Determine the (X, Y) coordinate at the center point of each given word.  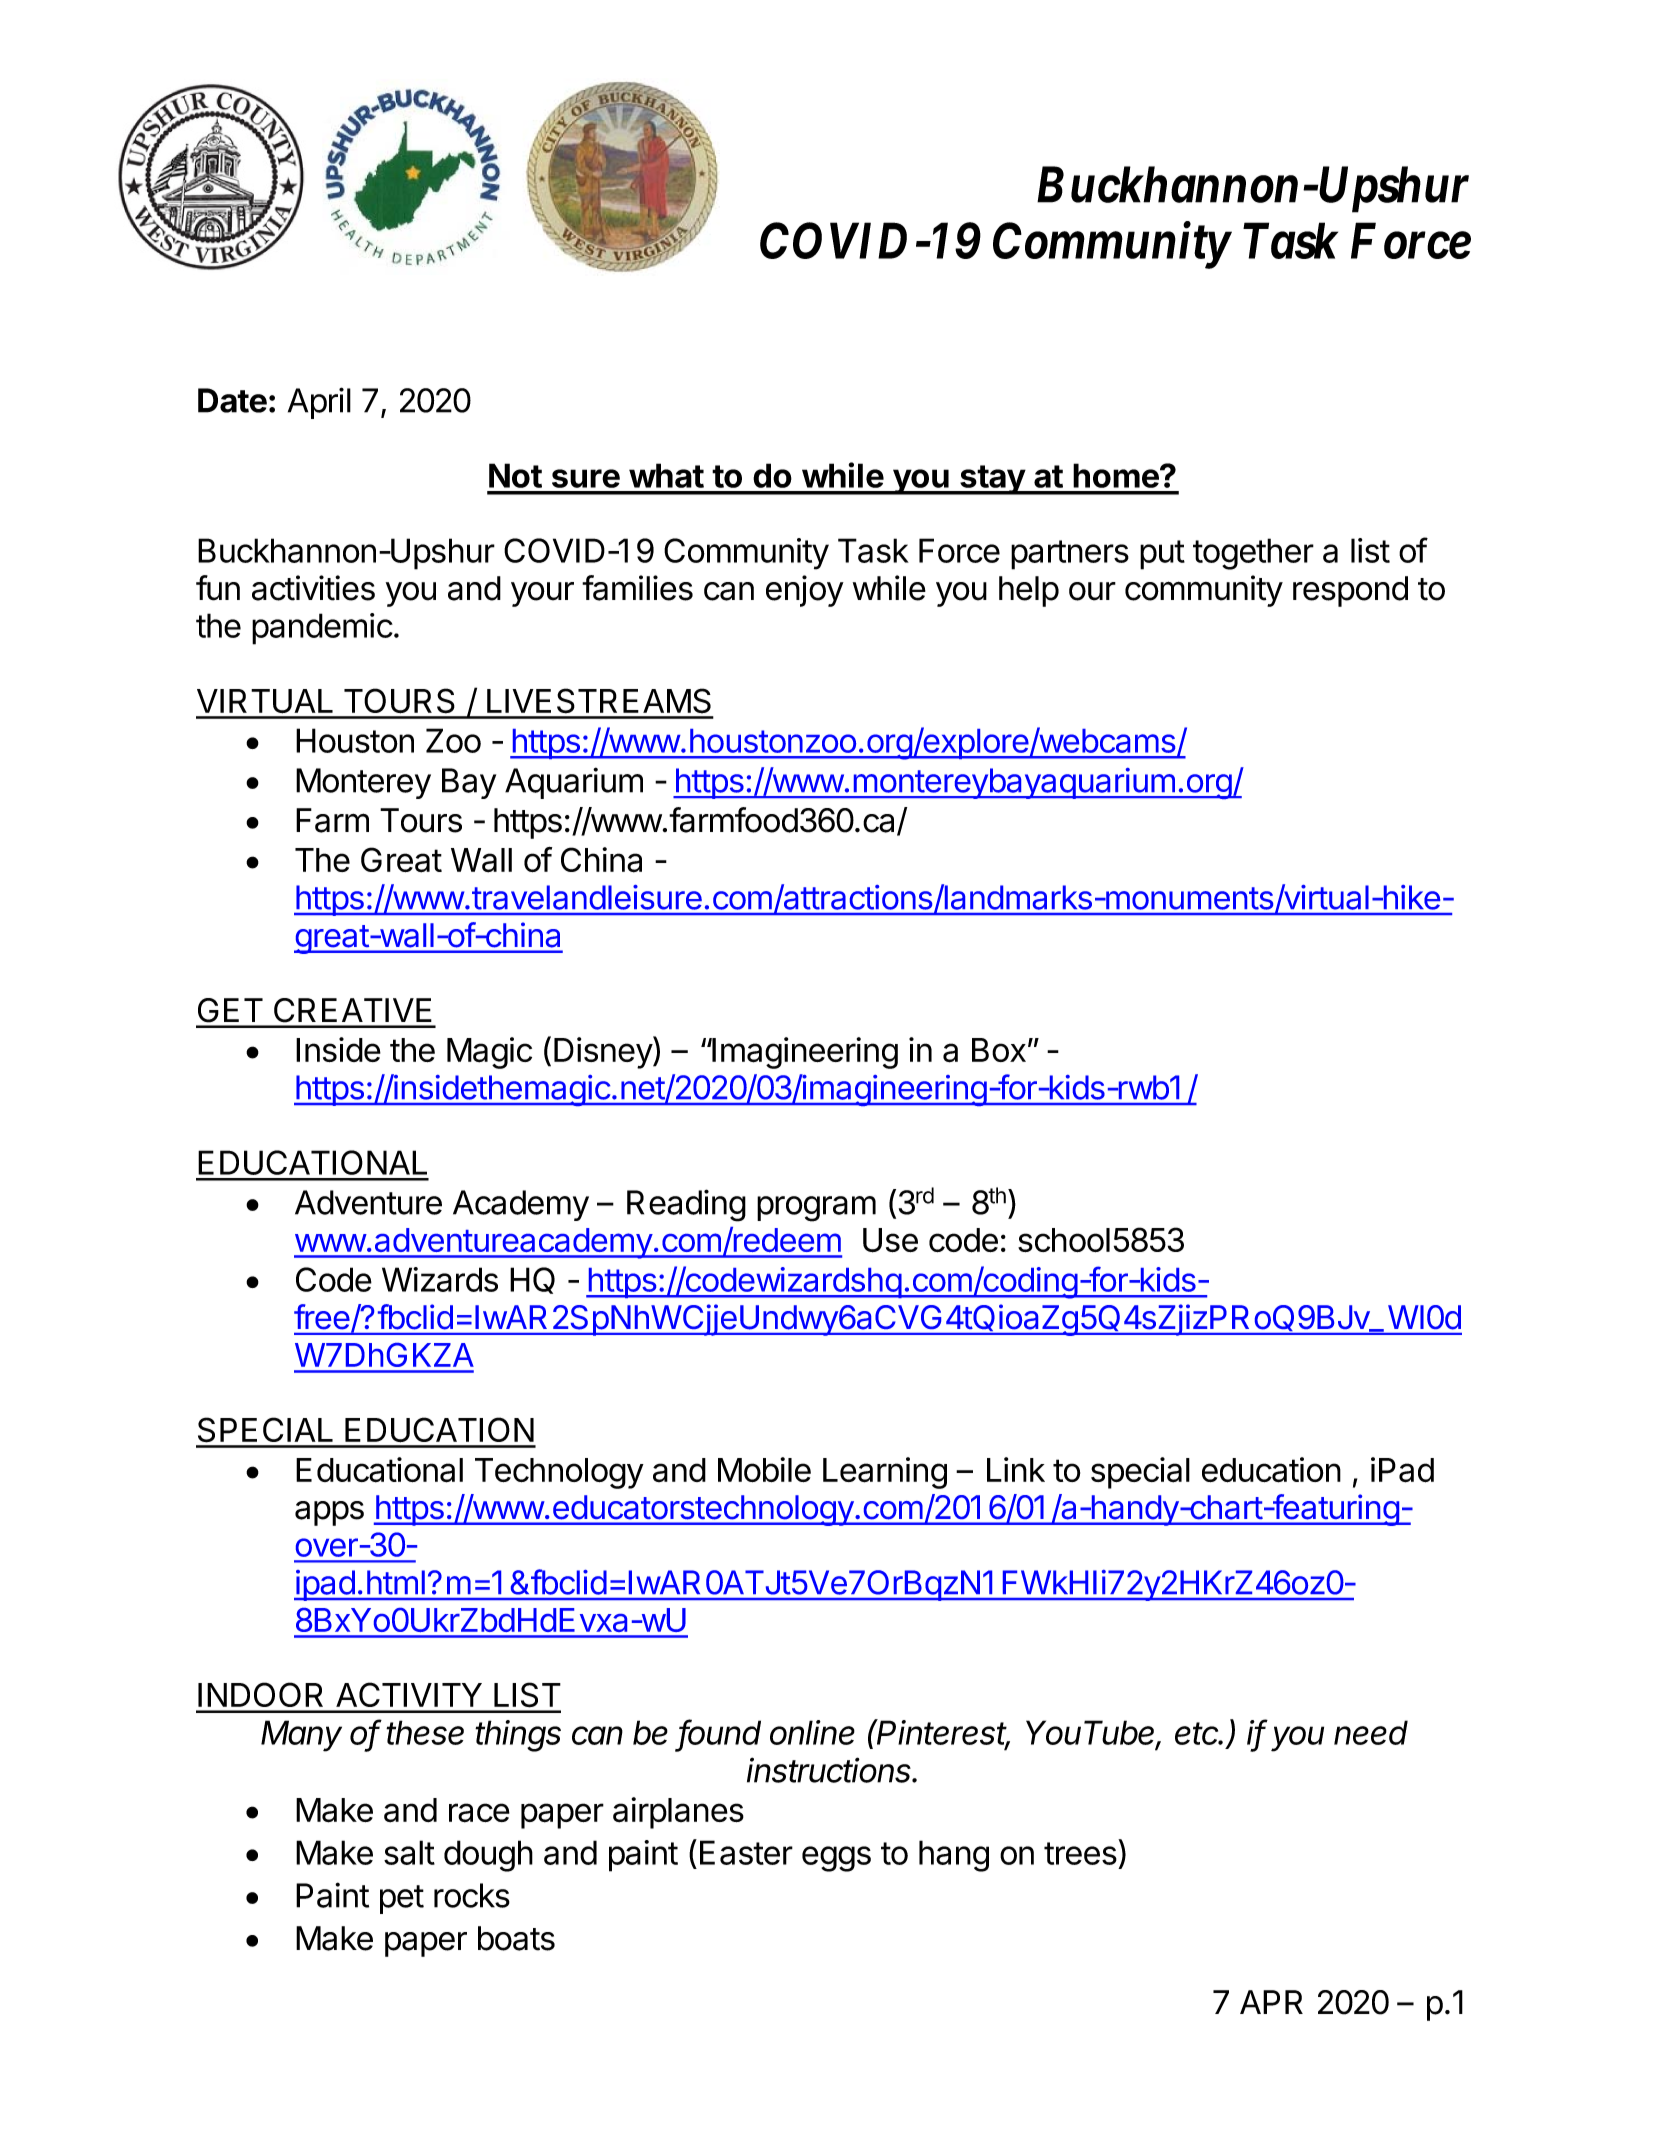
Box (999, 1050)
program (816, 1209)
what (666, 475)
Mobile (764, 1469)
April (319, 403)
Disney (604, 1052)
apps (329, 1513)
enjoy (805, 591)
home (1117, 475)
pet (402, 1899)
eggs (836, 1859)
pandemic (322, 629)
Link (1016, 1469)
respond (1350, 591)
